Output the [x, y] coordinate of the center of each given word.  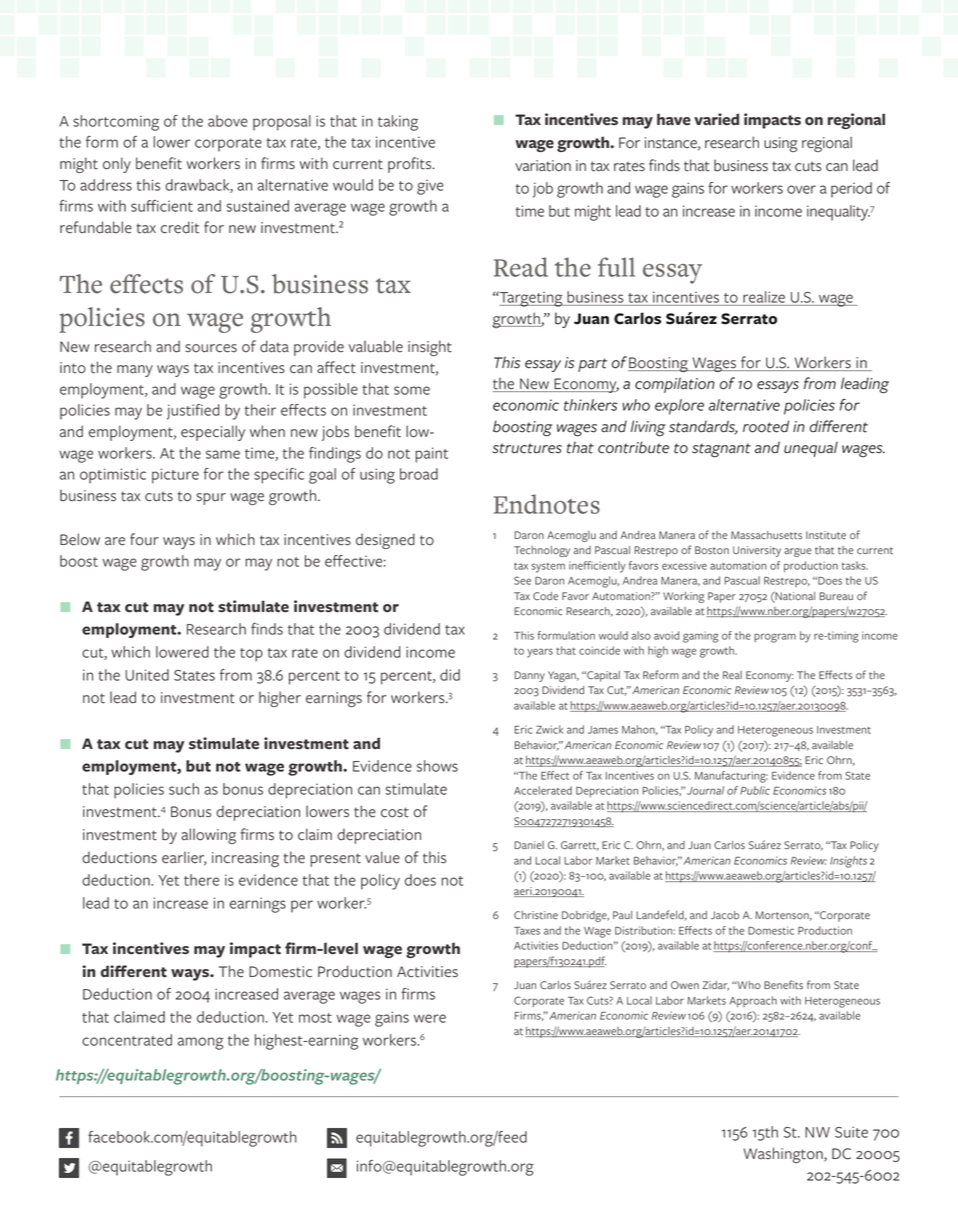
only [117, 165]
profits [411, 165]
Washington [784, 1155]
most [315, 1018]
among [200, 1043]
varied [716, 119]
